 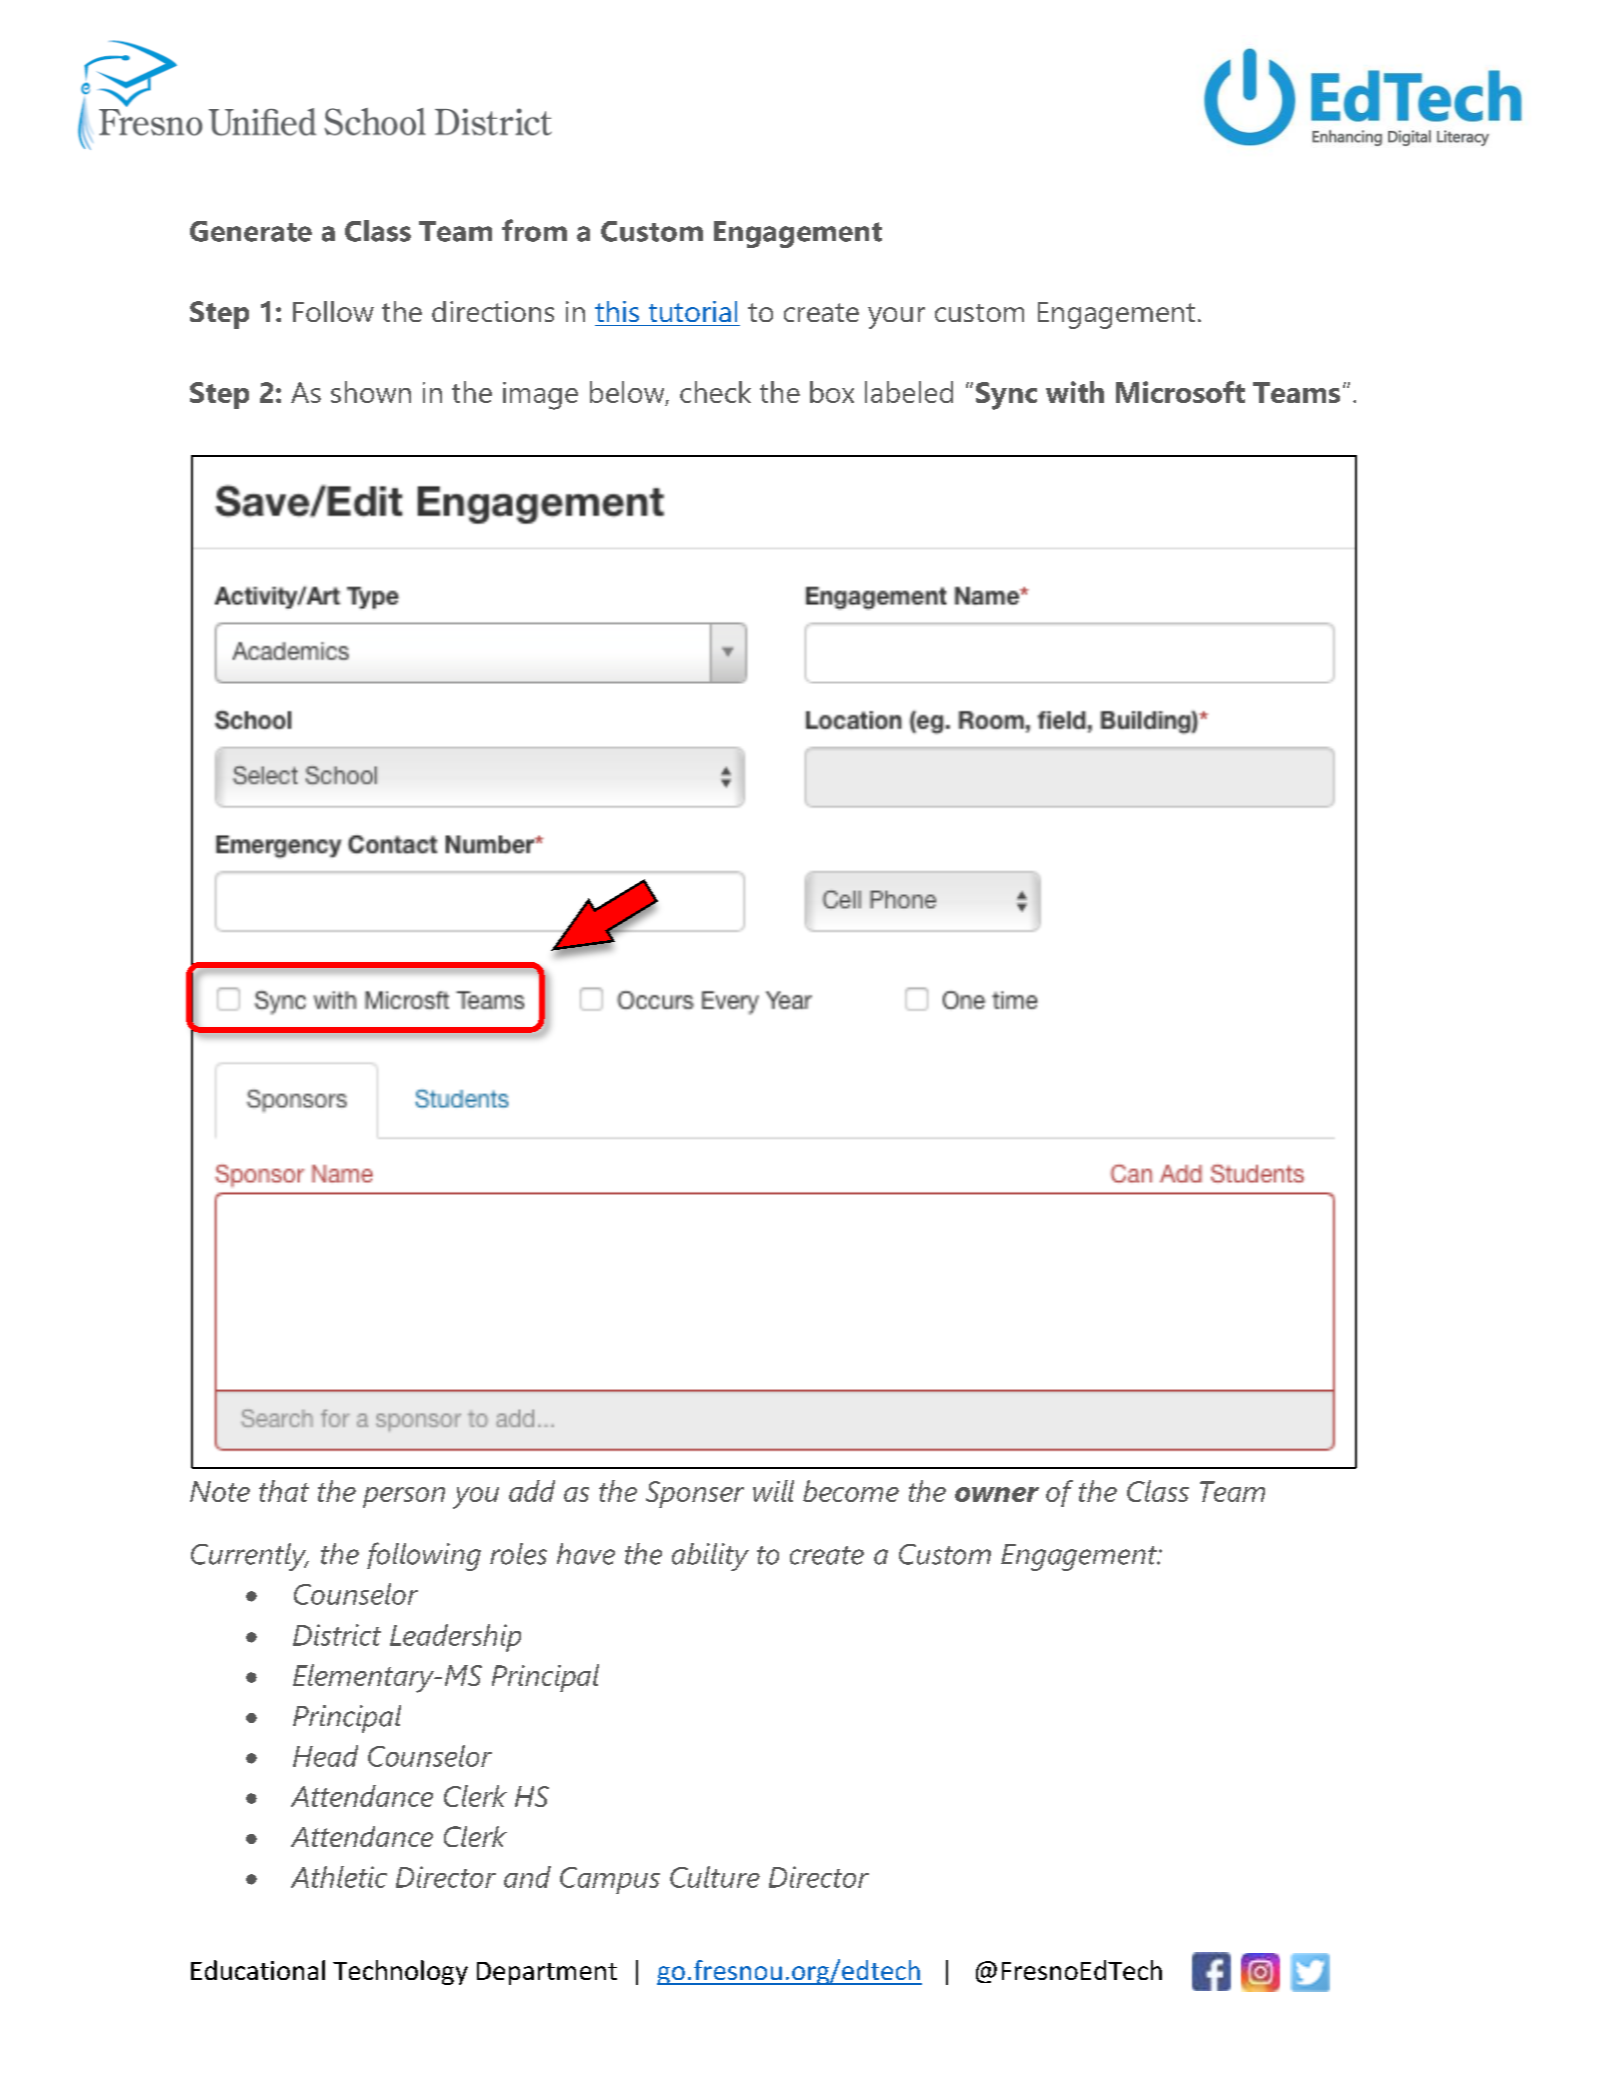 I want to click on Sync, so click(x=1006, y=396).
